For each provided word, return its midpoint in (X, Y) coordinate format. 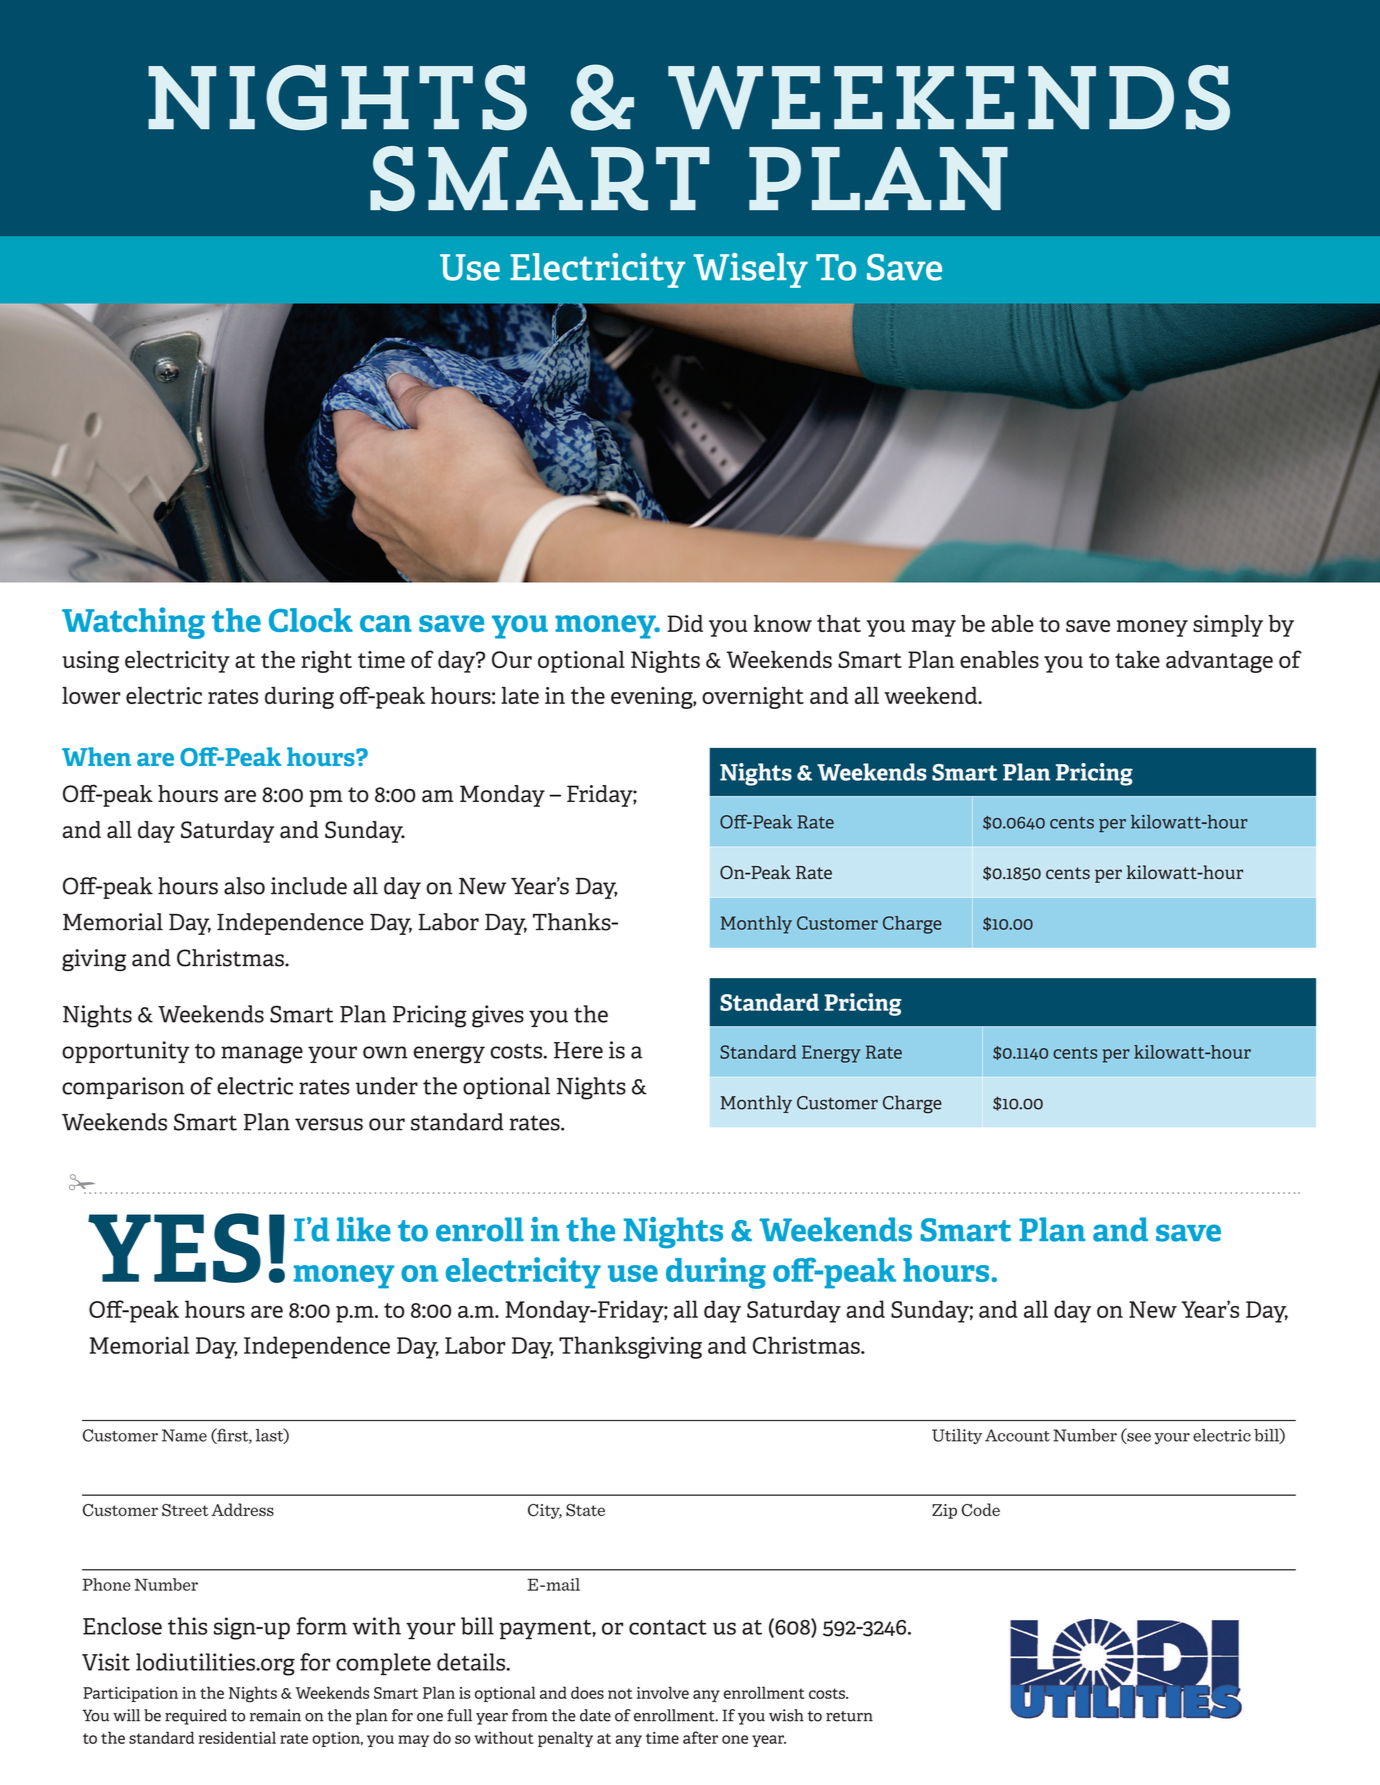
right (326, 662)
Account (1017, 1435)
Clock (311, 620)
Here (578, 1050)
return (849, 1716)
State (585, 1510)
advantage (1219, 662)
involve (663, 1692)
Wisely (750, 270)
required (196, 1717)
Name (184, 1435)
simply (1228, 626)
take (1137, 659)
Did (685, 623)
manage (262, 1055)
